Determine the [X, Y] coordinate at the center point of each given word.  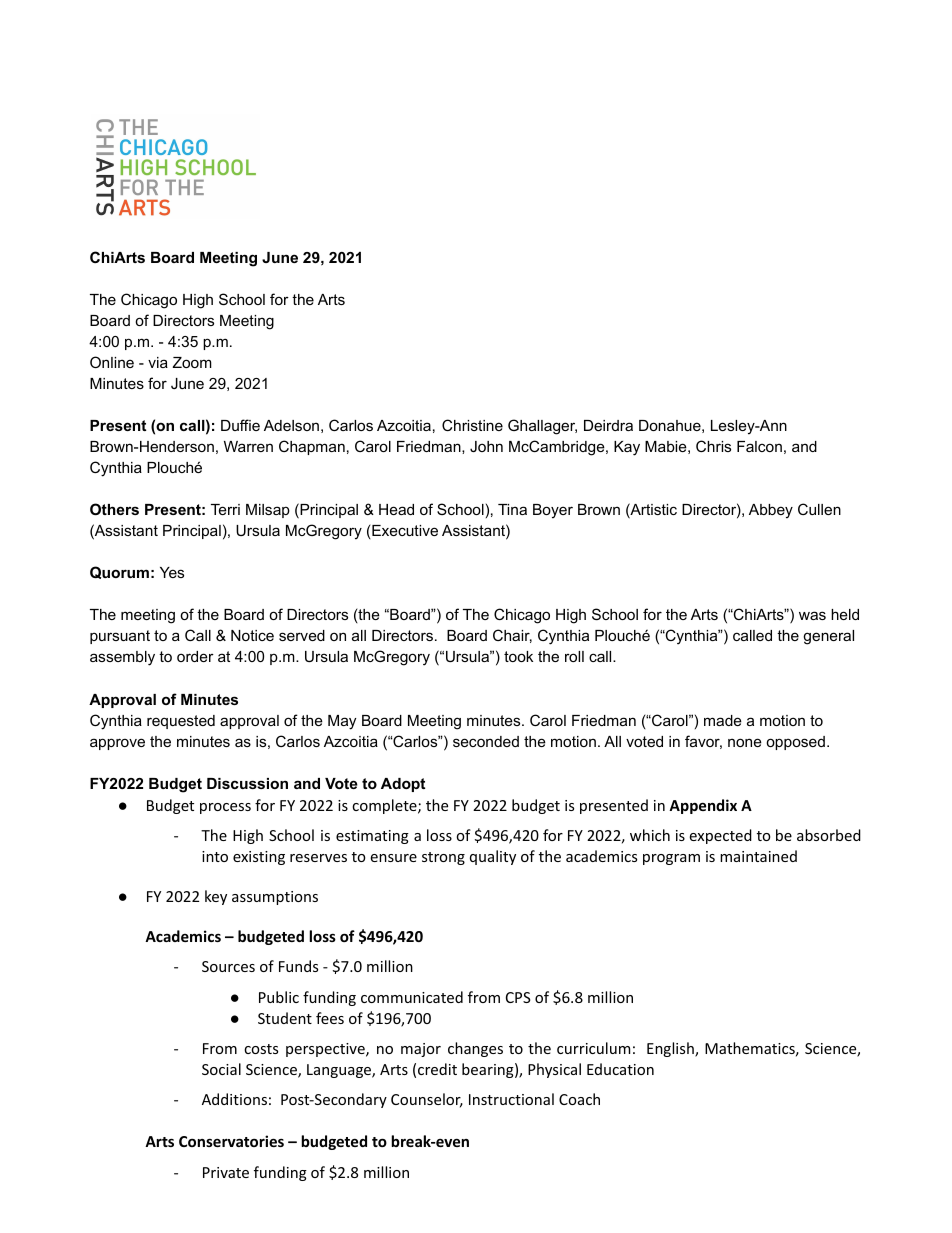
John [486, 446]
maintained [758, 856]
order [195, 656]
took [518, 656]
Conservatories [231, 1141]
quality [493, 857]
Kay [627, 448]
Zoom [192, 362]
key [216, 897]
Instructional [511, 1099]
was [812, 615]
